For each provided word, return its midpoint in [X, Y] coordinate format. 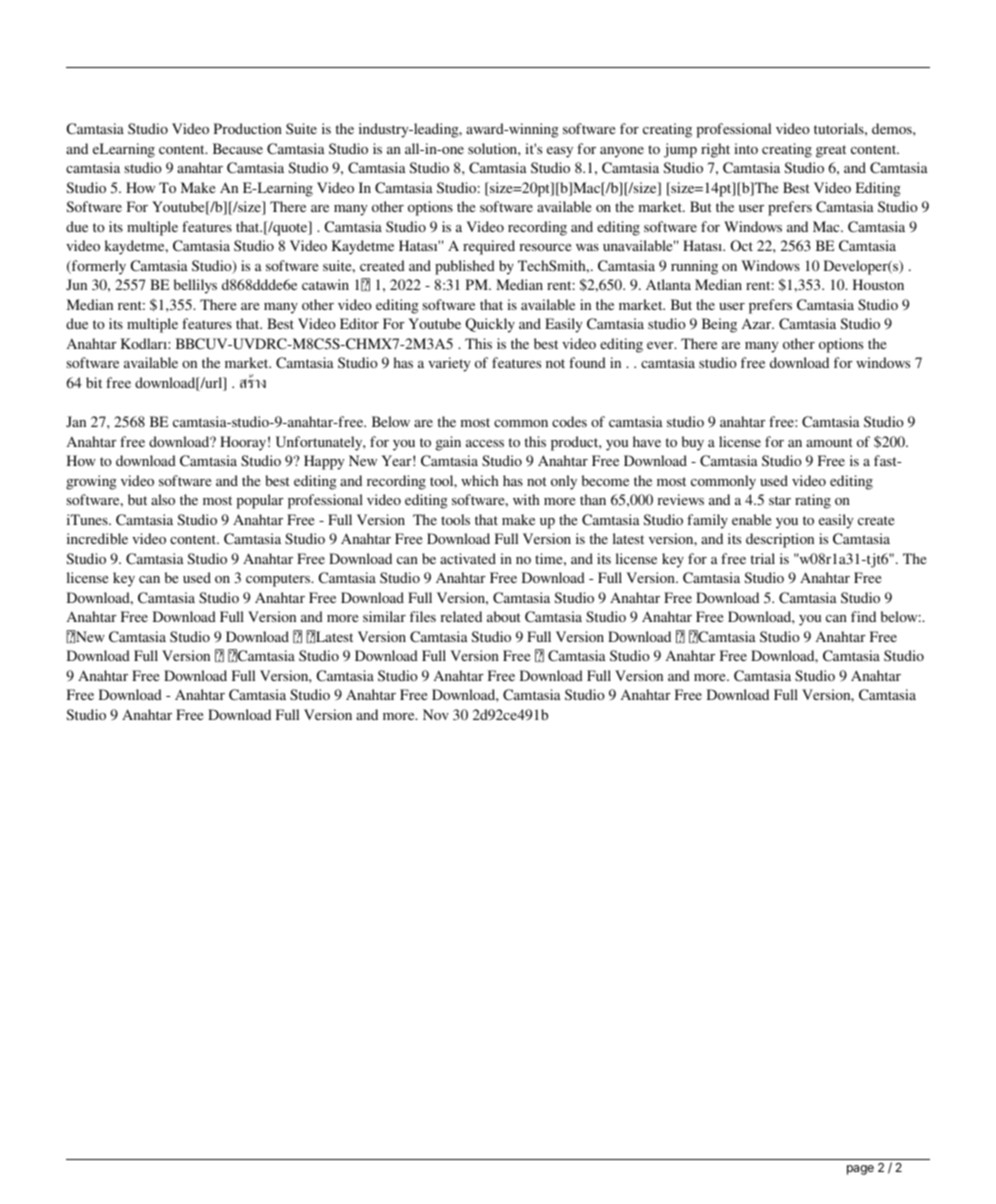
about [504, 616]
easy [560, 152]
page [860, 1170]
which [480, 480]
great [831, 151]
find [863, 616]
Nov [436, 714]
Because [238, 148]
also [163, 499]
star [780, 500]
